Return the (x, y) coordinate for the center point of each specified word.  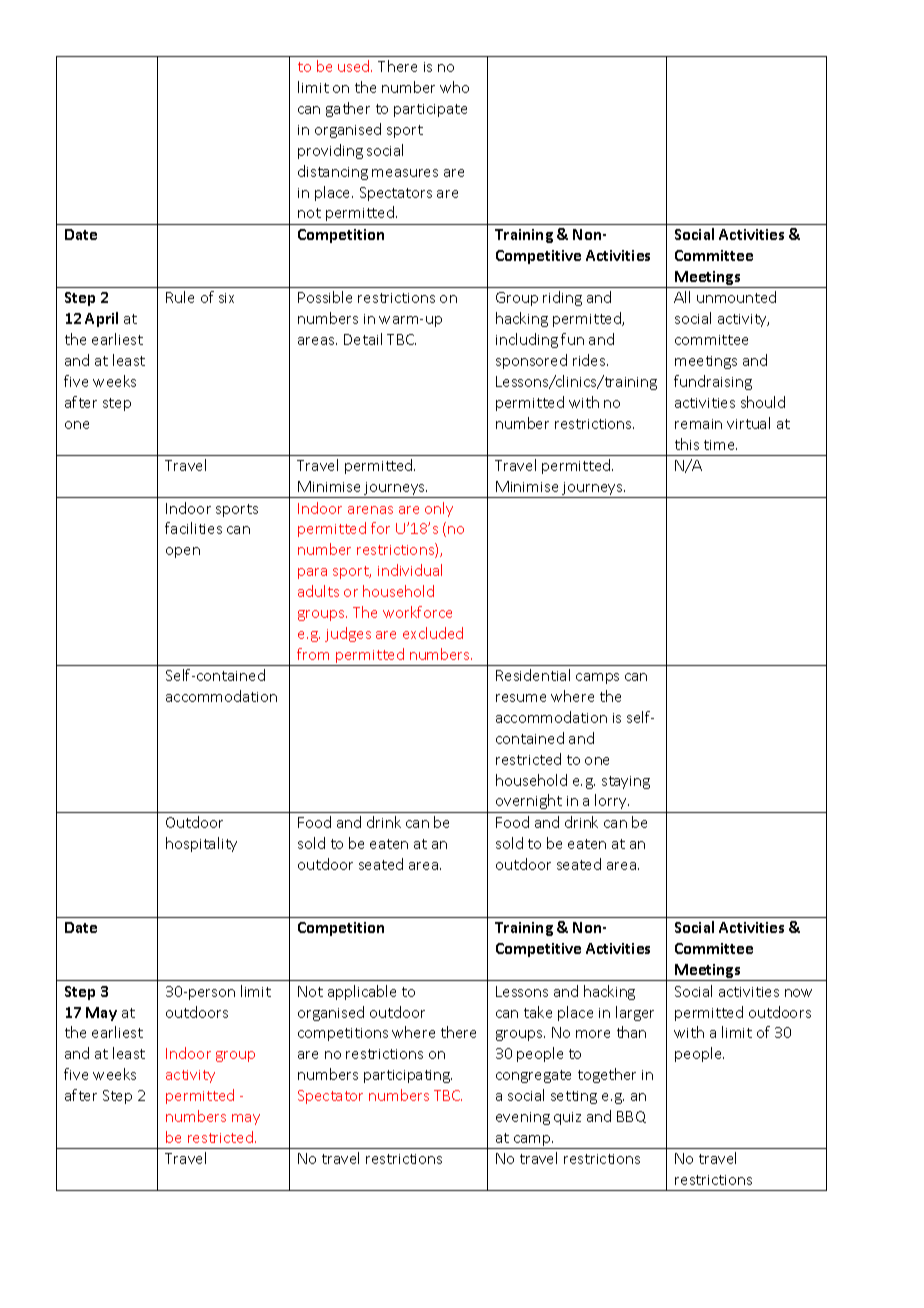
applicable (362, 992)
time (720, 445)
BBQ (631, 1117)
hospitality (201, 844)
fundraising (713, 382)
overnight (529, 801)
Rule (180, 297)
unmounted (736, 297)
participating (408, 1076)
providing (330, 151)
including (527, 340)
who (454, 87)
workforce (417, 612)
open (183, 552)
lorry (612, 801)
